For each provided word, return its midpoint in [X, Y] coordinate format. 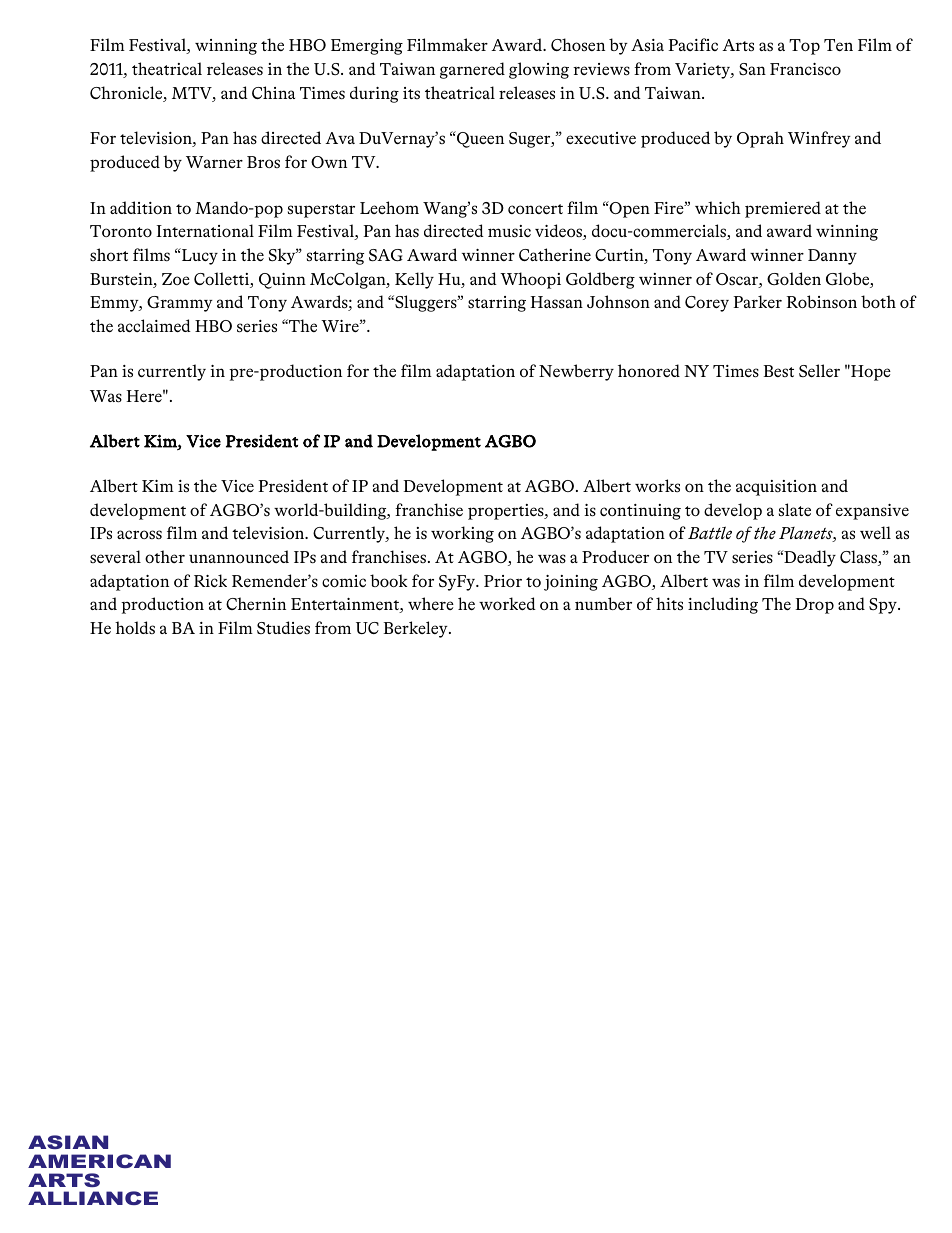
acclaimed [154, 325]
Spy [884, 606]
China [273, 92]
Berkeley [416, 629]
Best [778, 371]
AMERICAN [99, 1161]
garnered [472, 70]
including [723, 605]
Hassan [556, 302]
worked [507, 603]
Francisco [805, 69]
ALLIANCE [93, 1198]
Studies [283, 627]
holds [135, 627]
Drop [814, 606]
